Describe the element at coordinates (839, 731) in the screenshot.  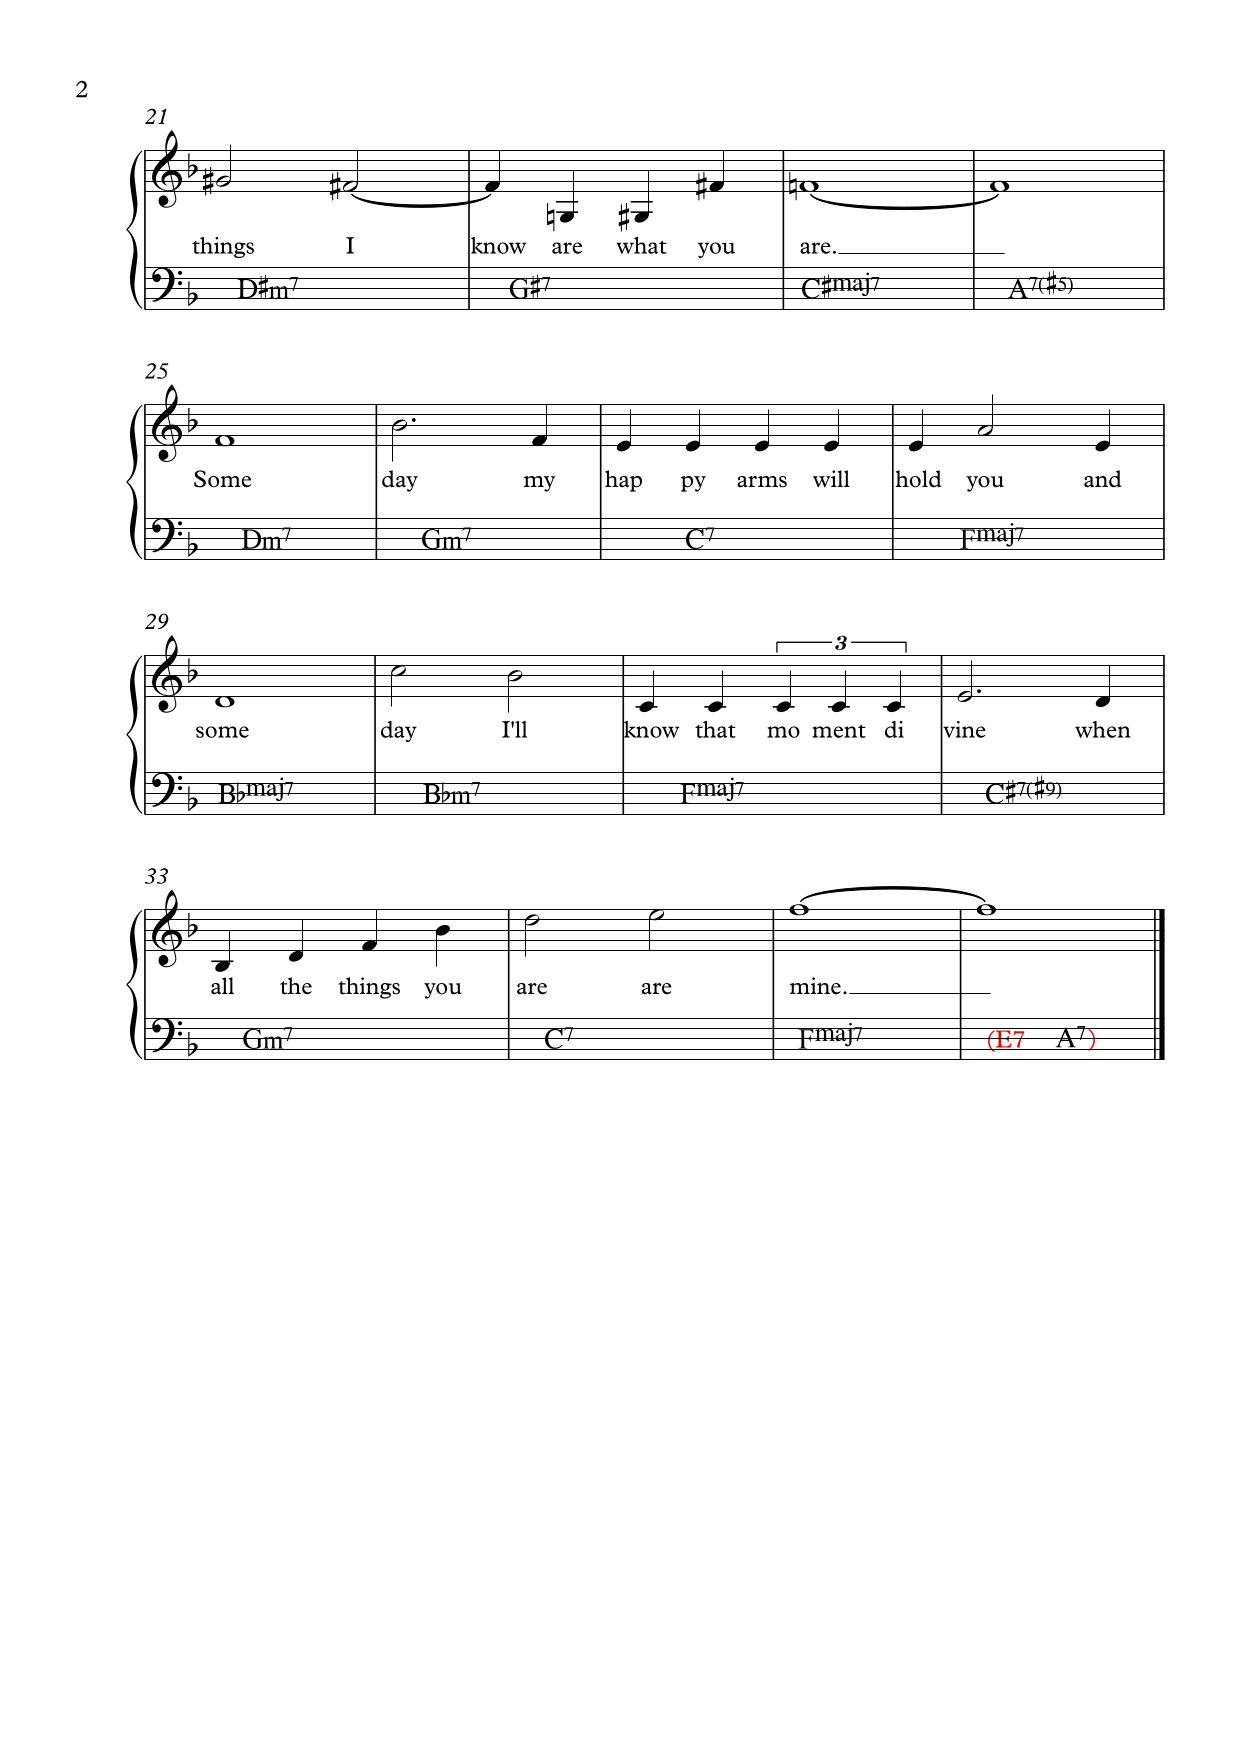
I see `ment` at that location.
